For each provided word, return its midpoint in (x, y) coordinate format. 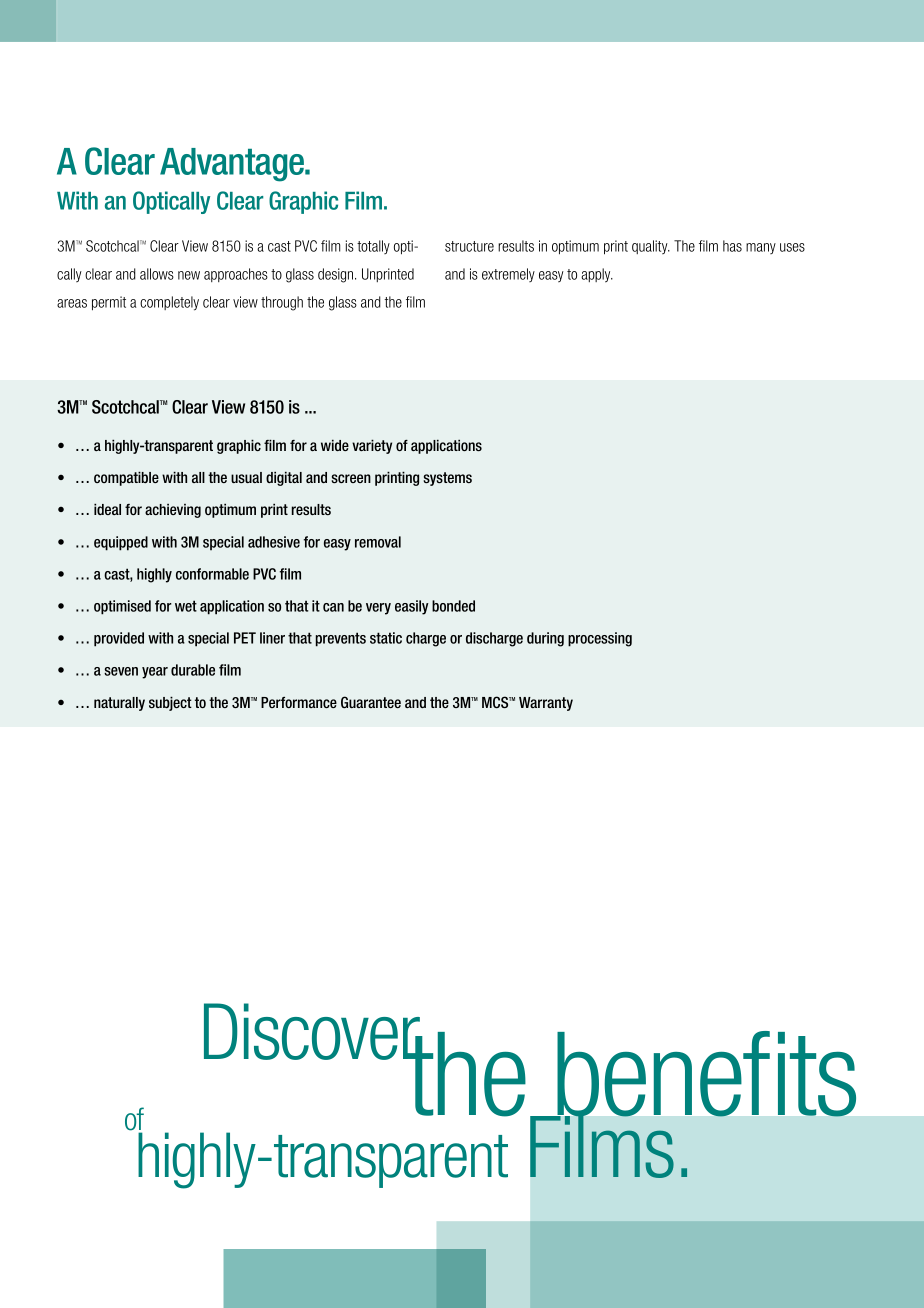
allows (157, 274)
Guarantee (371, 702)
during (545, 639)
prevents (341, 639)
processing (600, 639)
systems (447, 479)
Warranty (546, 704)
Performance (299, 702)
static (386, 638)
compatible (126, 478)
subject (170, 703)
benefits (705, 1075)
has (732, 246)
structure (469, 246)
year (155, 673)
